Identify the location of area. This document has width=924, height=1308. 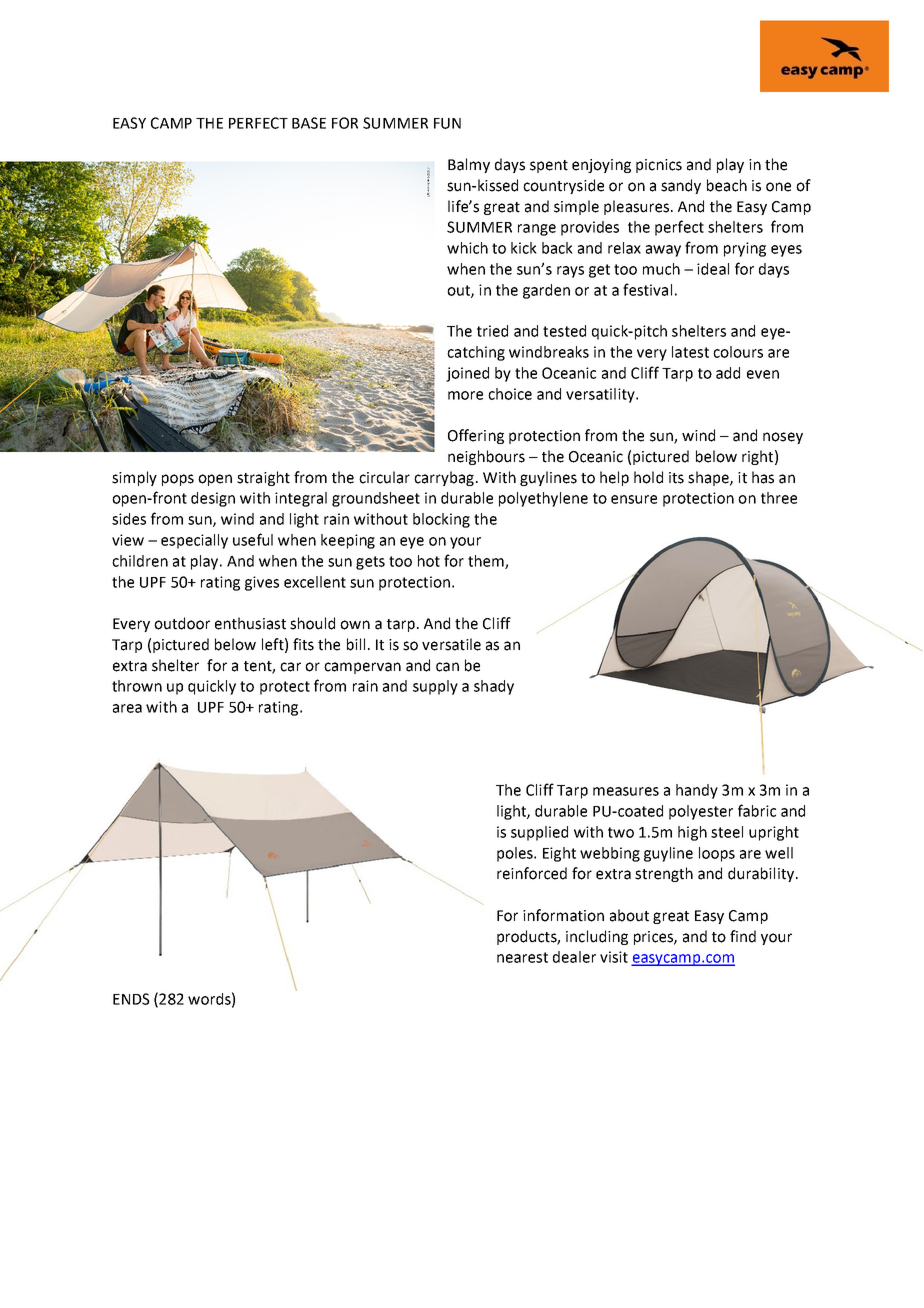
(127, 708).
